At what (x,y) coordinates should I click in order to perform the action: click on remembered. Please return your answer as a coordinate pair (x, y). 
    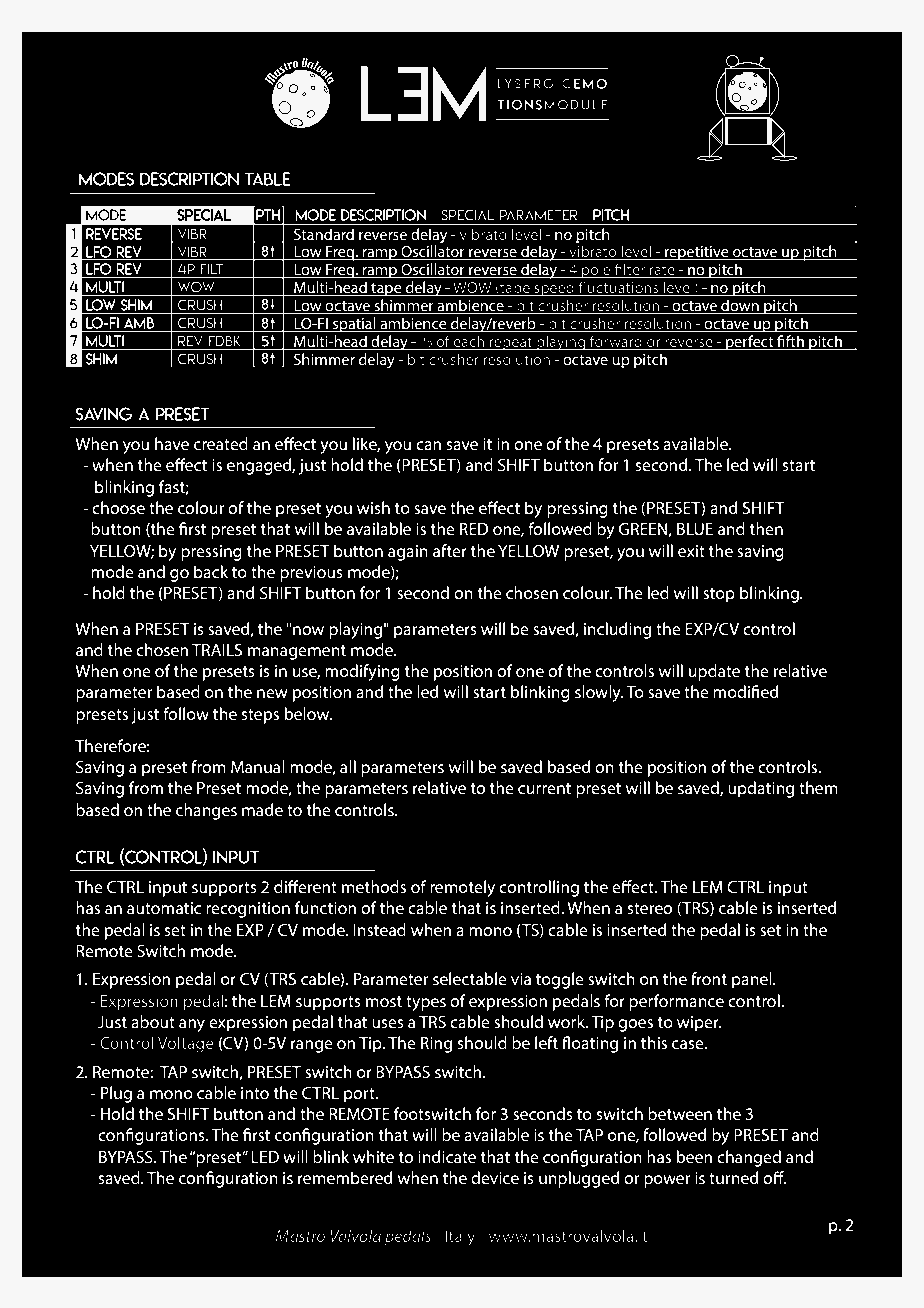
    Looking at the image, I should click on (345, 1177).
